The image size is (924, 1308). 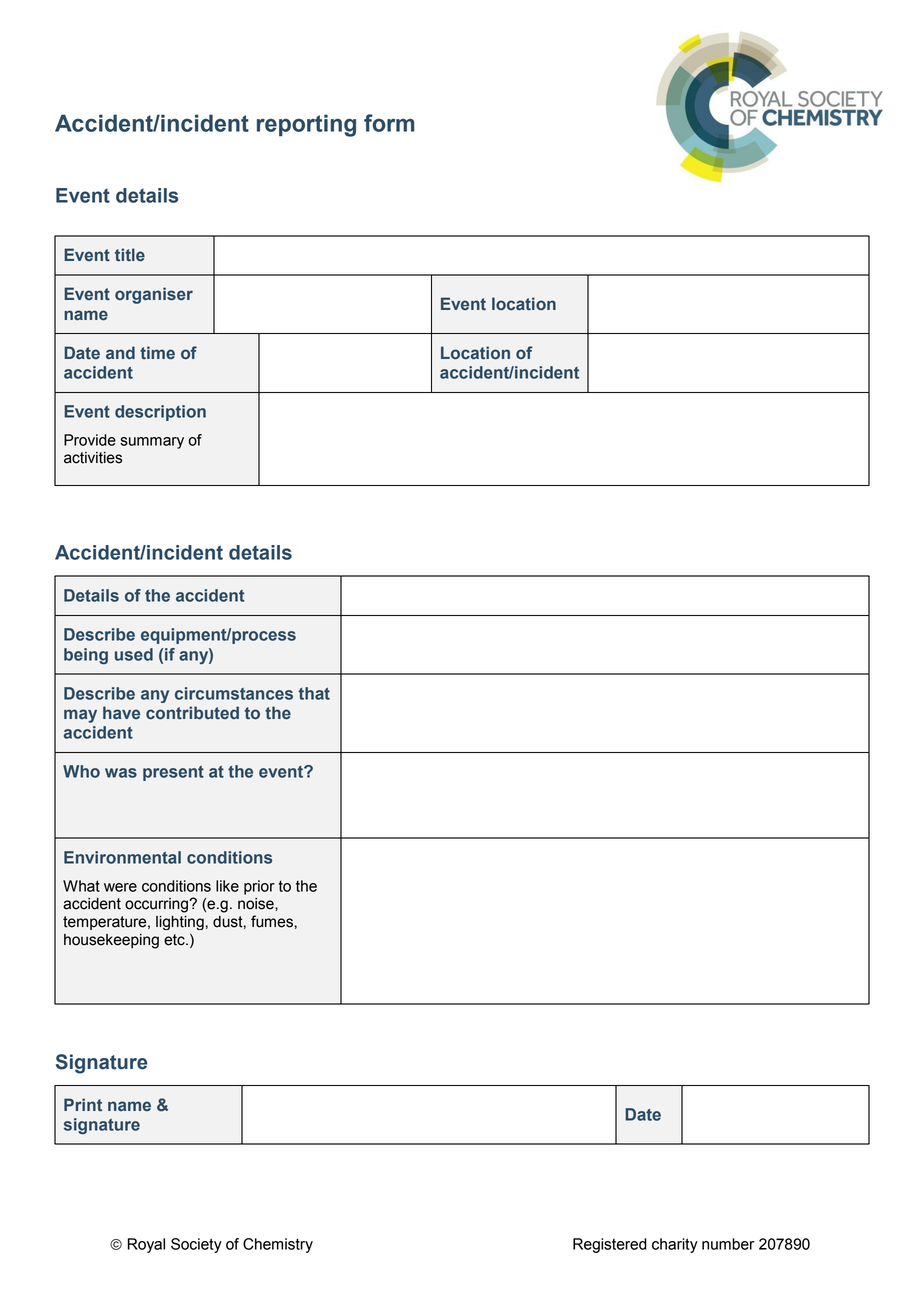 What do you see at coordinates (272, 921) in the screenshot?
I see `fumes` at bounding box center [272, 921].
